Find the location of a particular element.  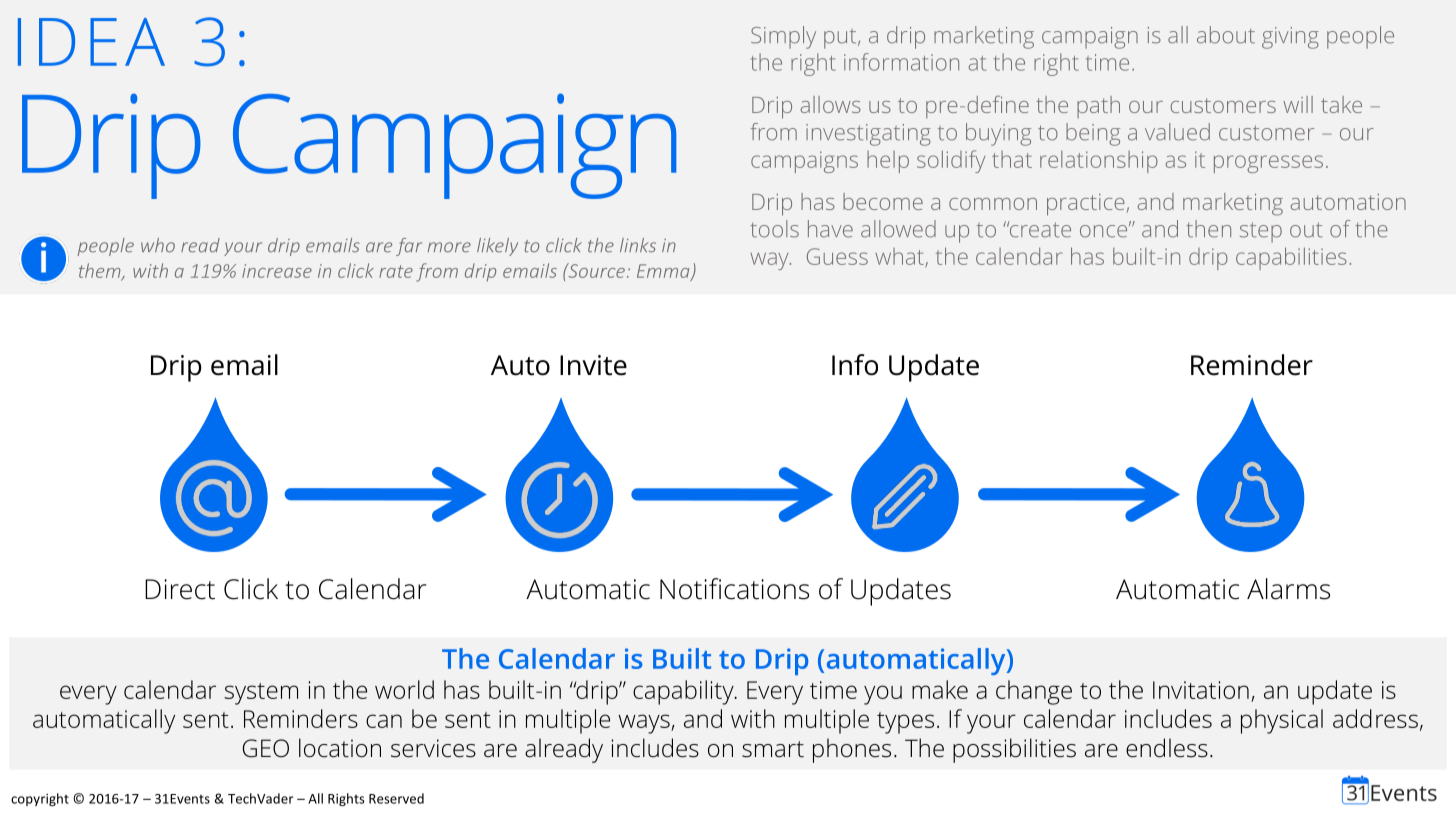

Notifications is located at coordinates (734, 589).
